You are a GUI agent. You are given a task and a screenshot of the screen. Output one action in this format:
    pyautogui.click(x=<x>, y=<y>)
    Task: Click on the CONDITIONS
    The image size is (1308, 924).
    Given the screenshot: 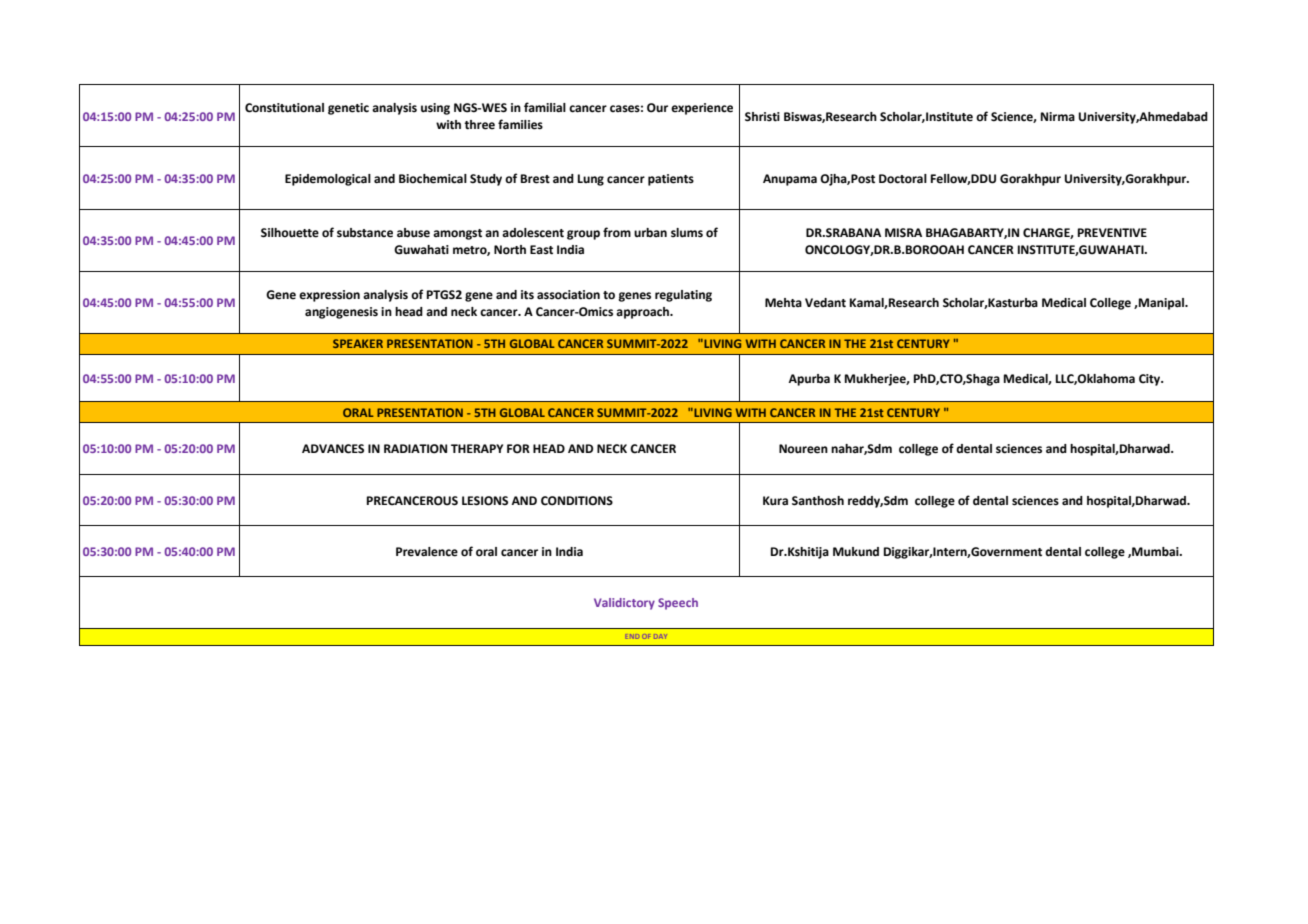 What is the action you would take?
    pyautogui.click(x=577, y=501)
